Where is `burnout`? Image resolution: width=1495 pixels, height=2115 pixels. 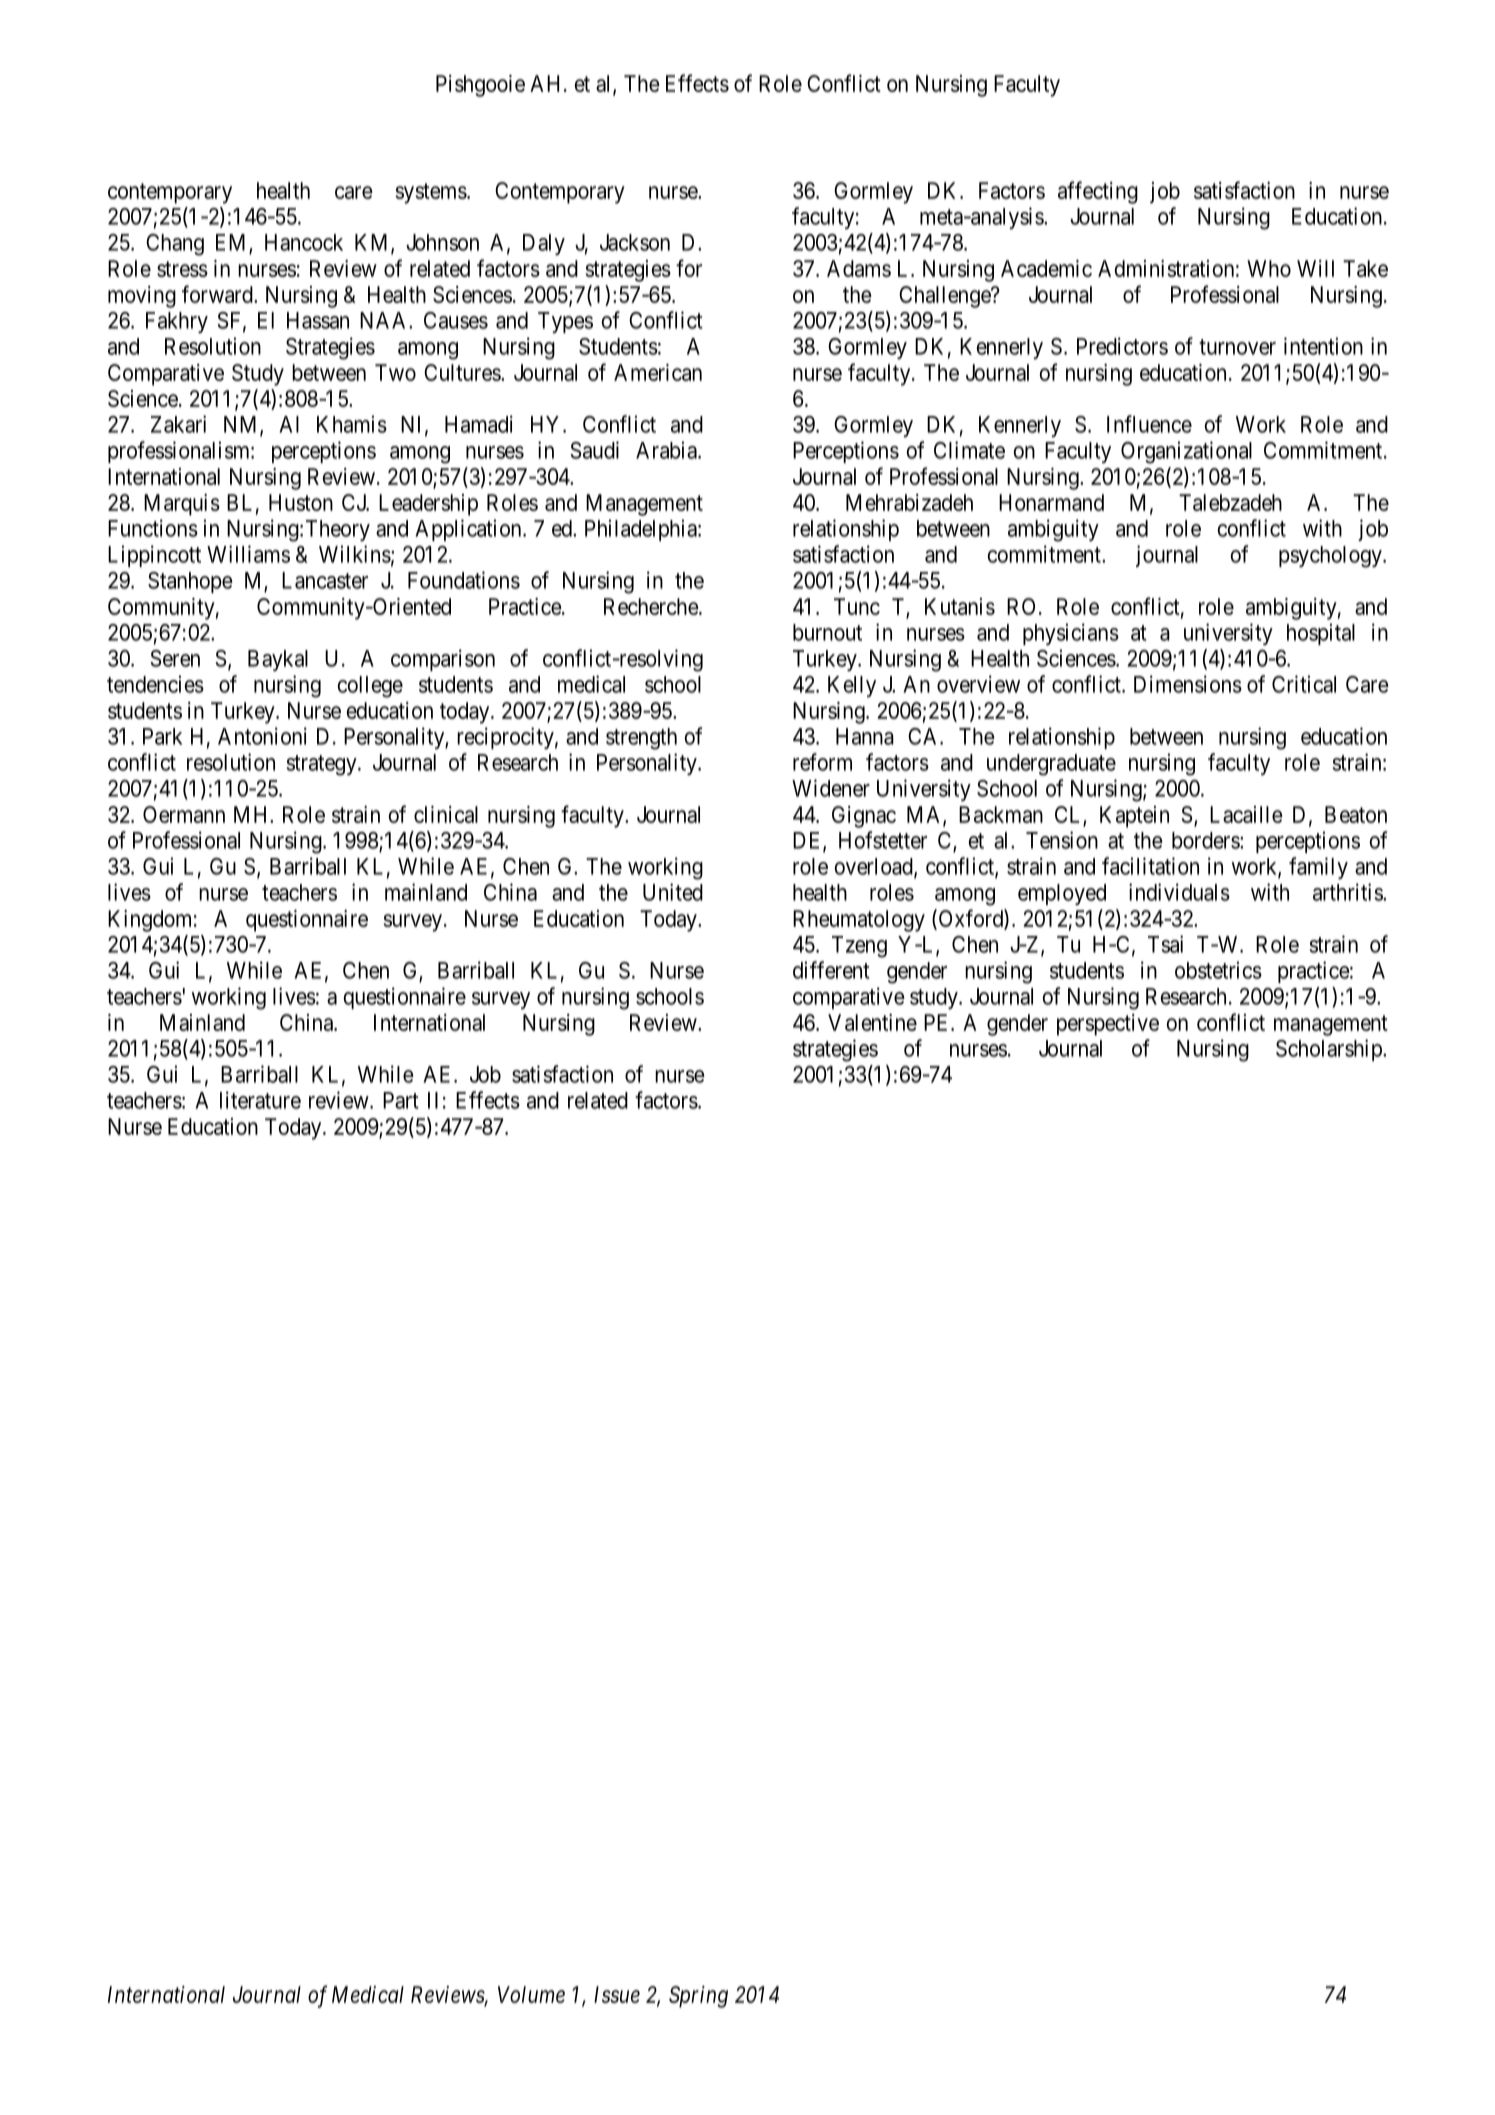
burnout is located at coordinates (827, 632).
